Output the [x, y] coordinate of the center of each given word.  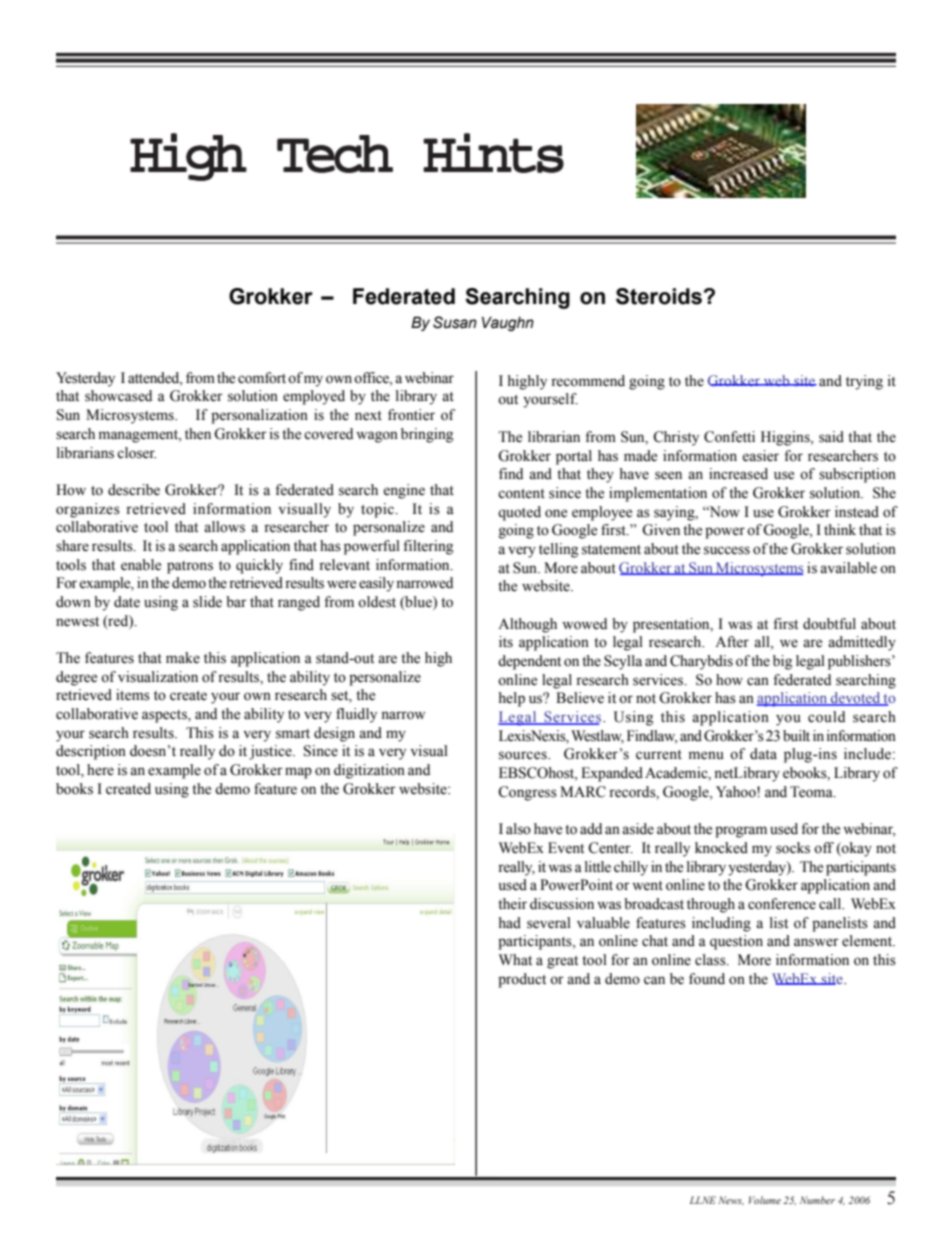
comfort [262, 378]
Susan [455, 322]
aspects [165, 716]
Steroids [659, 296]
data [763, 754]
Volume [765, 1200]
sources [524, 755]
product [522, 980]
